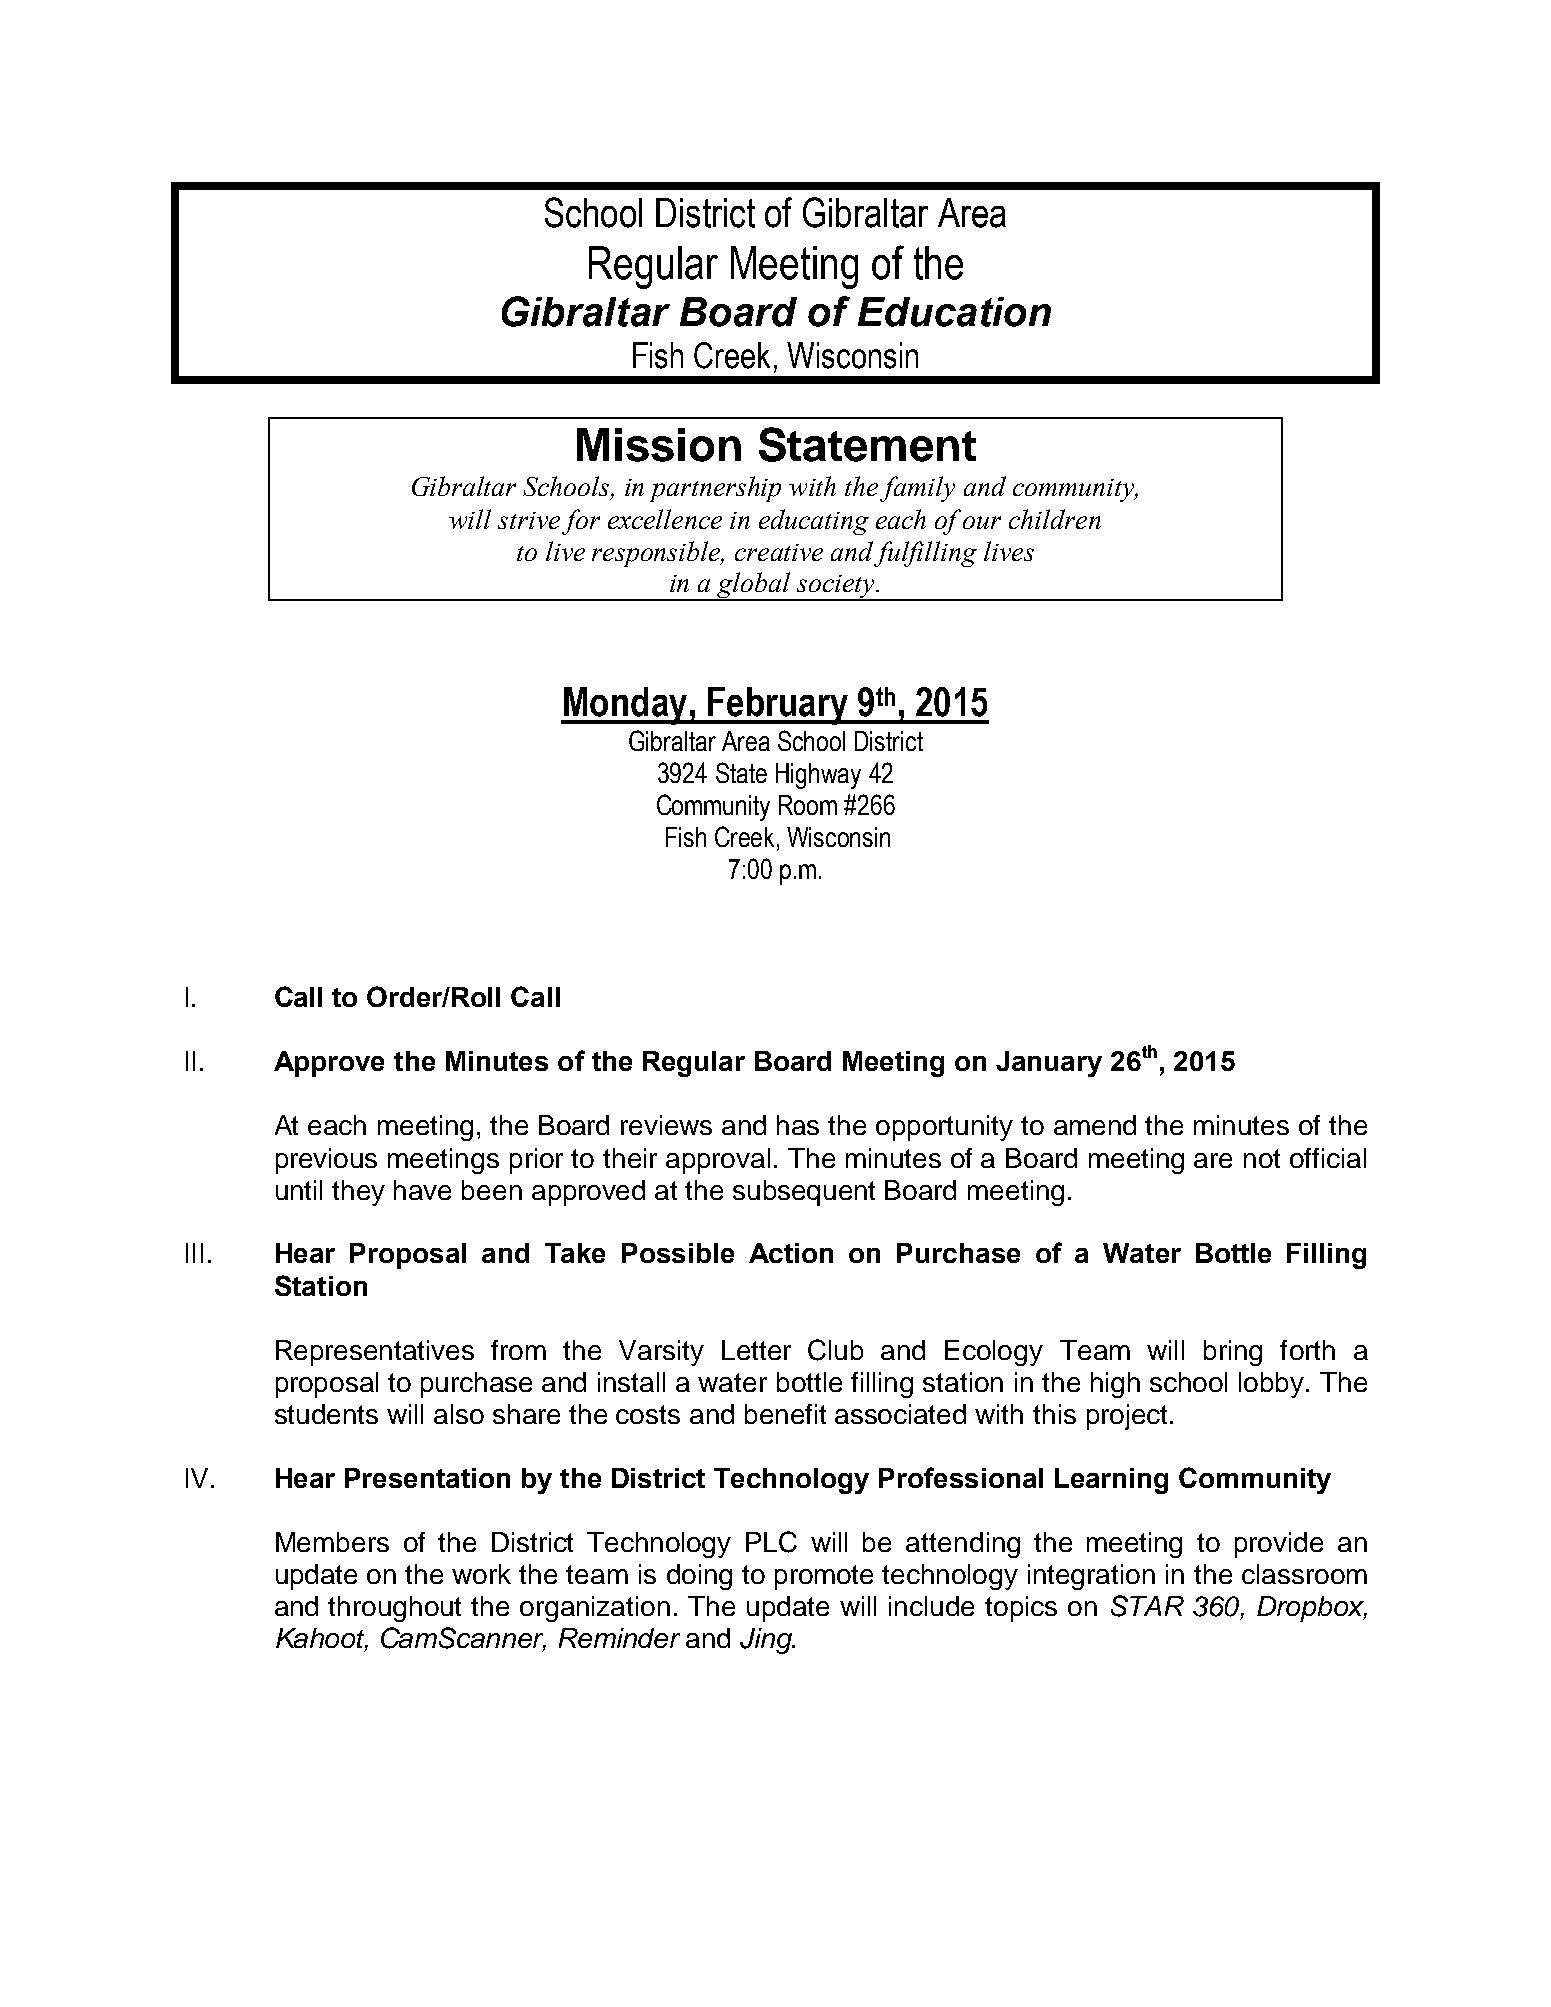 The width and height of the page is (1551, 2007). I want to click on STAR, so click(1147, 1606).
